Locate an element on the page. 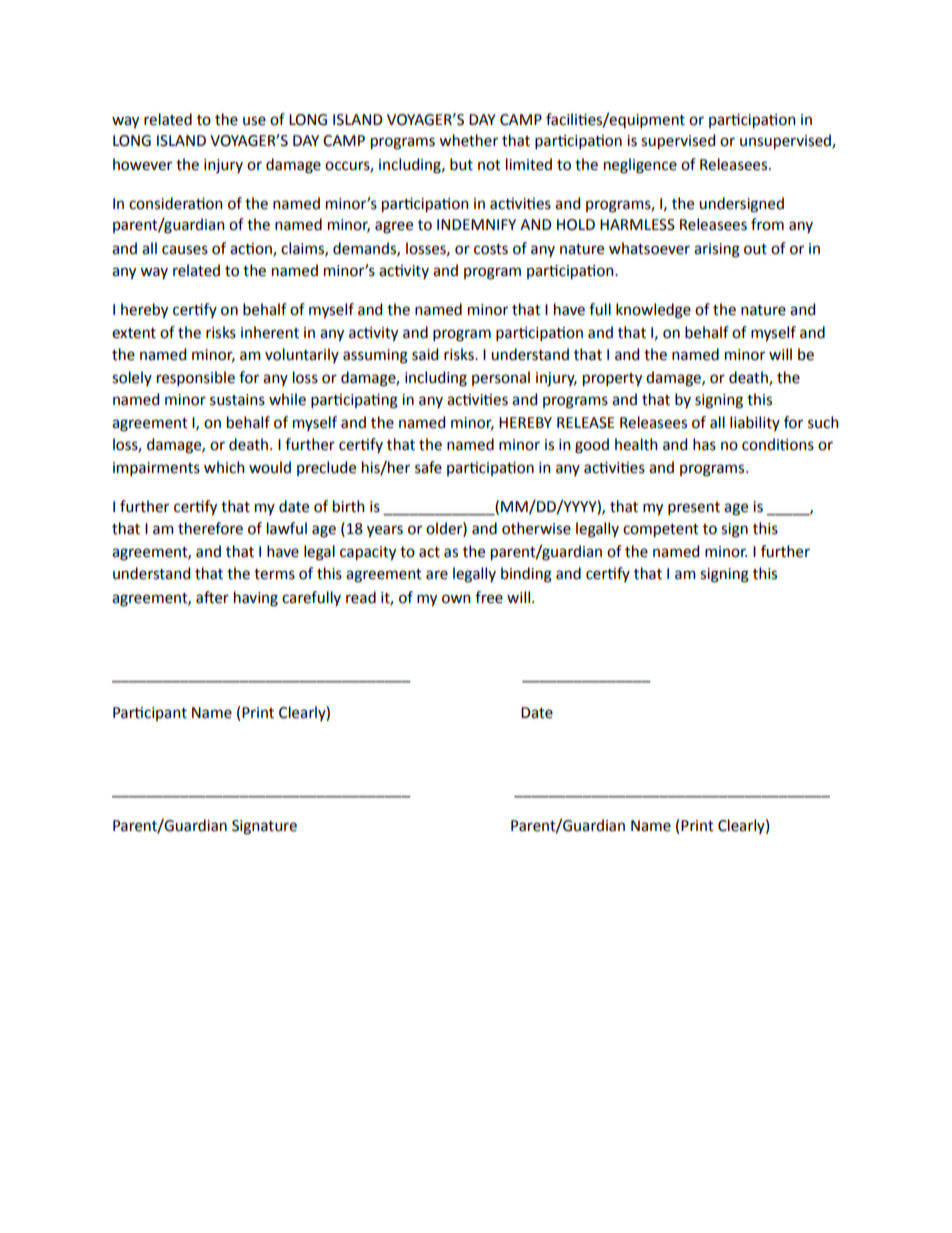 This page has width=952, height=1233. negligence is located at coordinates (640, 166).
